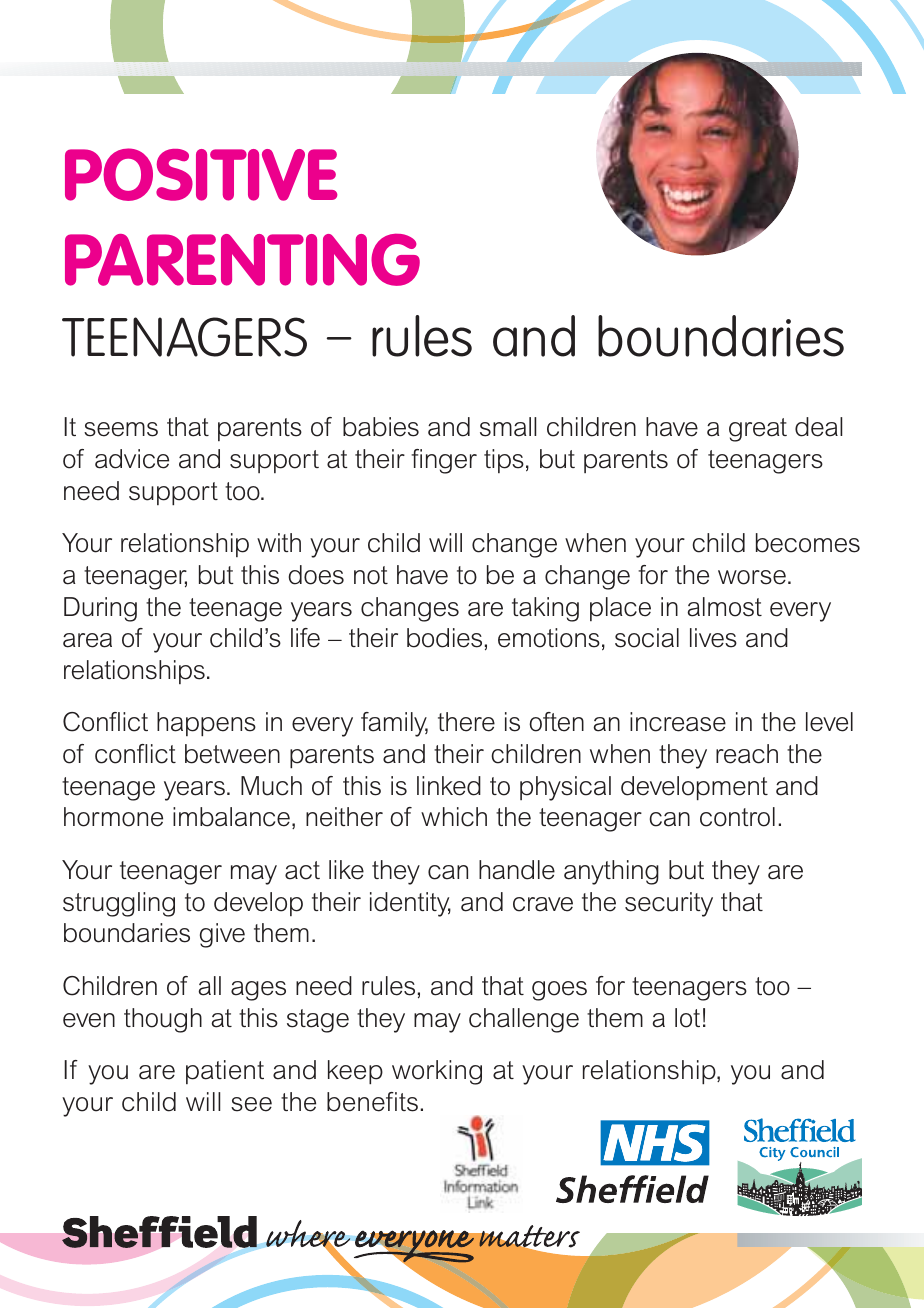 The height and width of the screenshot is (1308, 924). What do you see at coordinates (747, 754) in the screenshot?
I see `reach` at bounding box center [747, 754].
